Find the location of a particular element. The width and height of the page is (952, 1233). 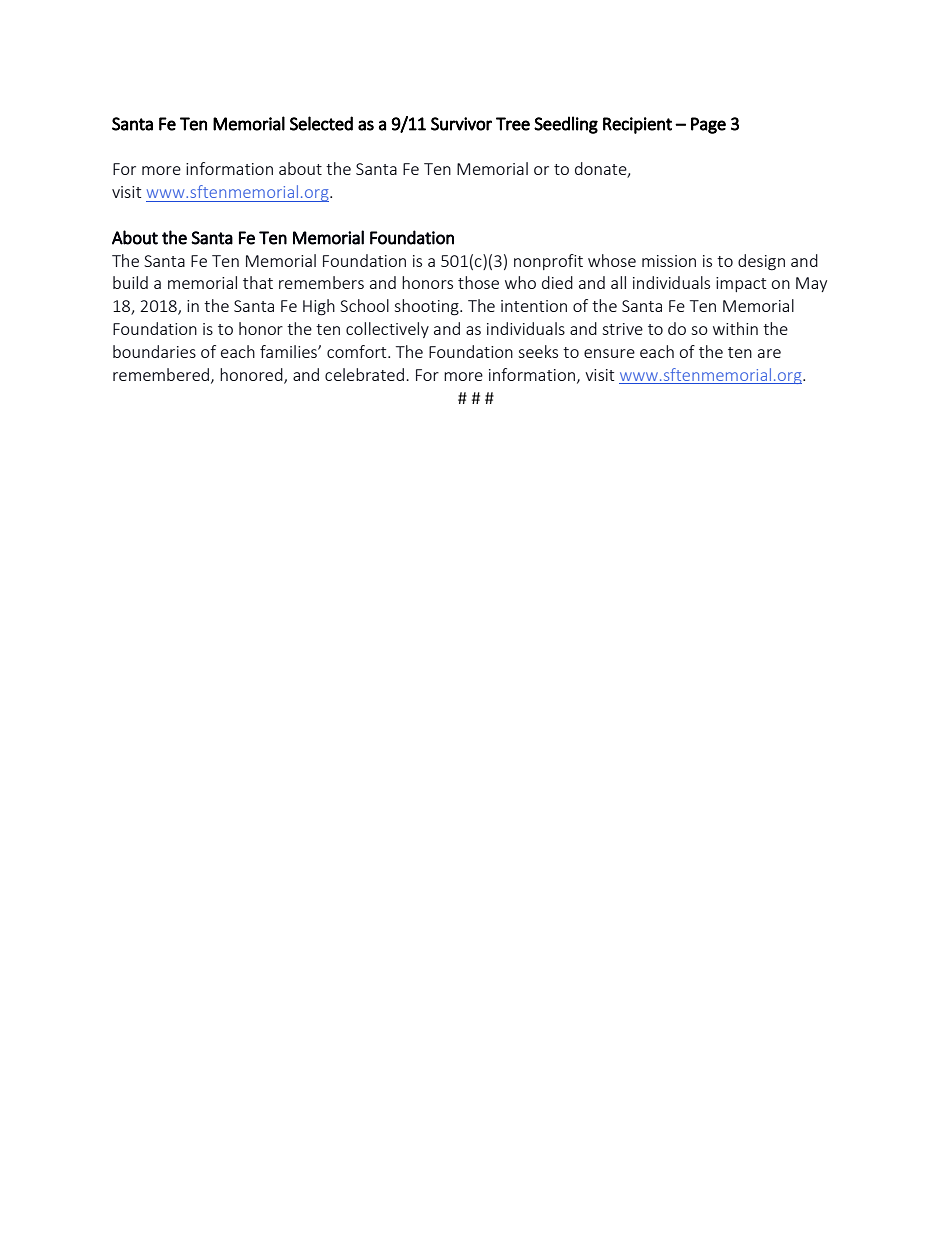

shooting is located at coordinates (427, 307).
